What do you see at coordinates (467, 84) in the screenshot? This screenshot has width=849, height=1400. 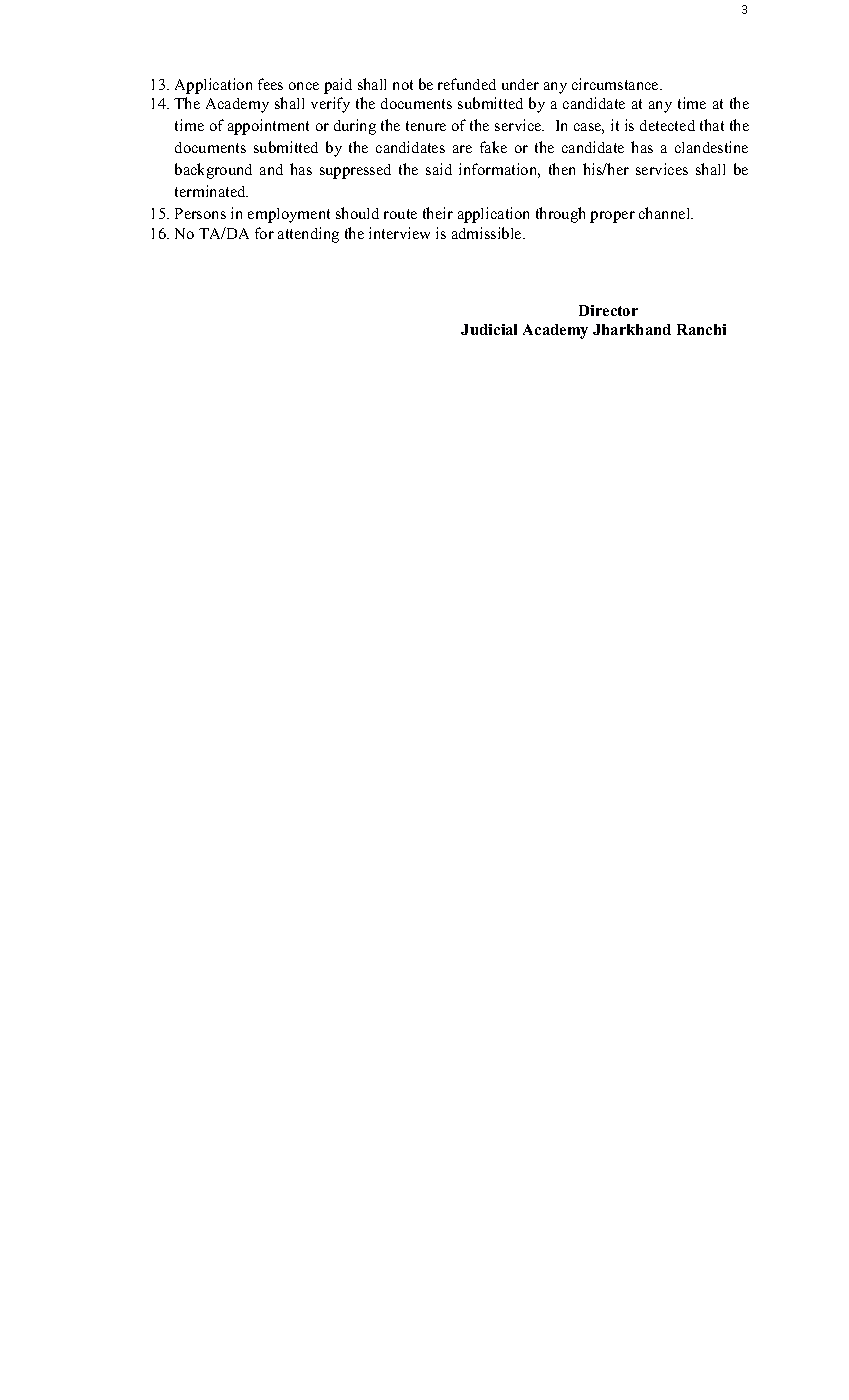 I see `refunded` at bounding box center [467, 84].
